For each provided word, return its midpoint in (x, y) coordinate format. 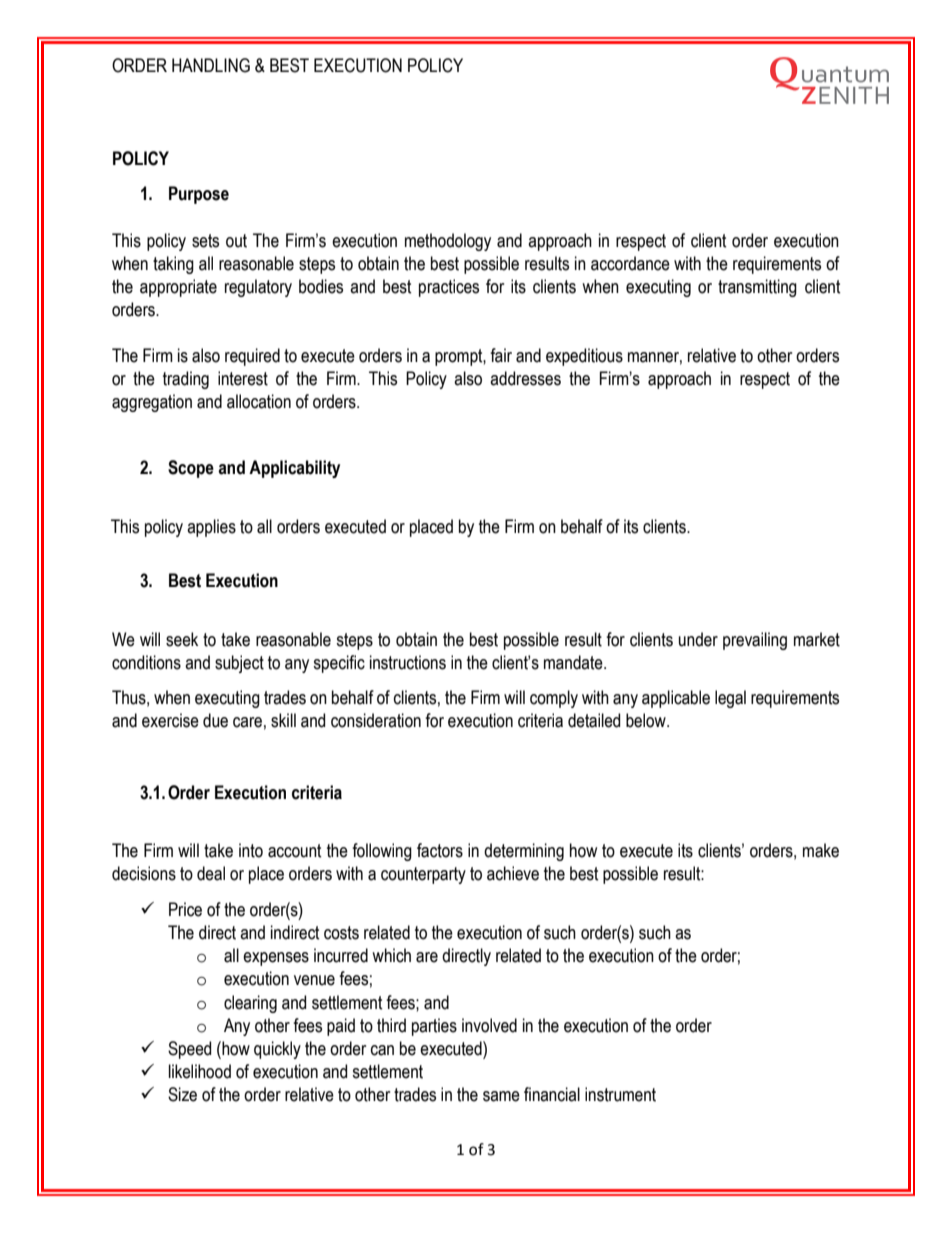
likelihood (200, 1071)
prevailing (755, 641)
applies (211, 528)
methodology (448, 242)
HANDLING (211, 65)
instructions (408, 662)
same (501, 1096)
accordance (630, 263)
